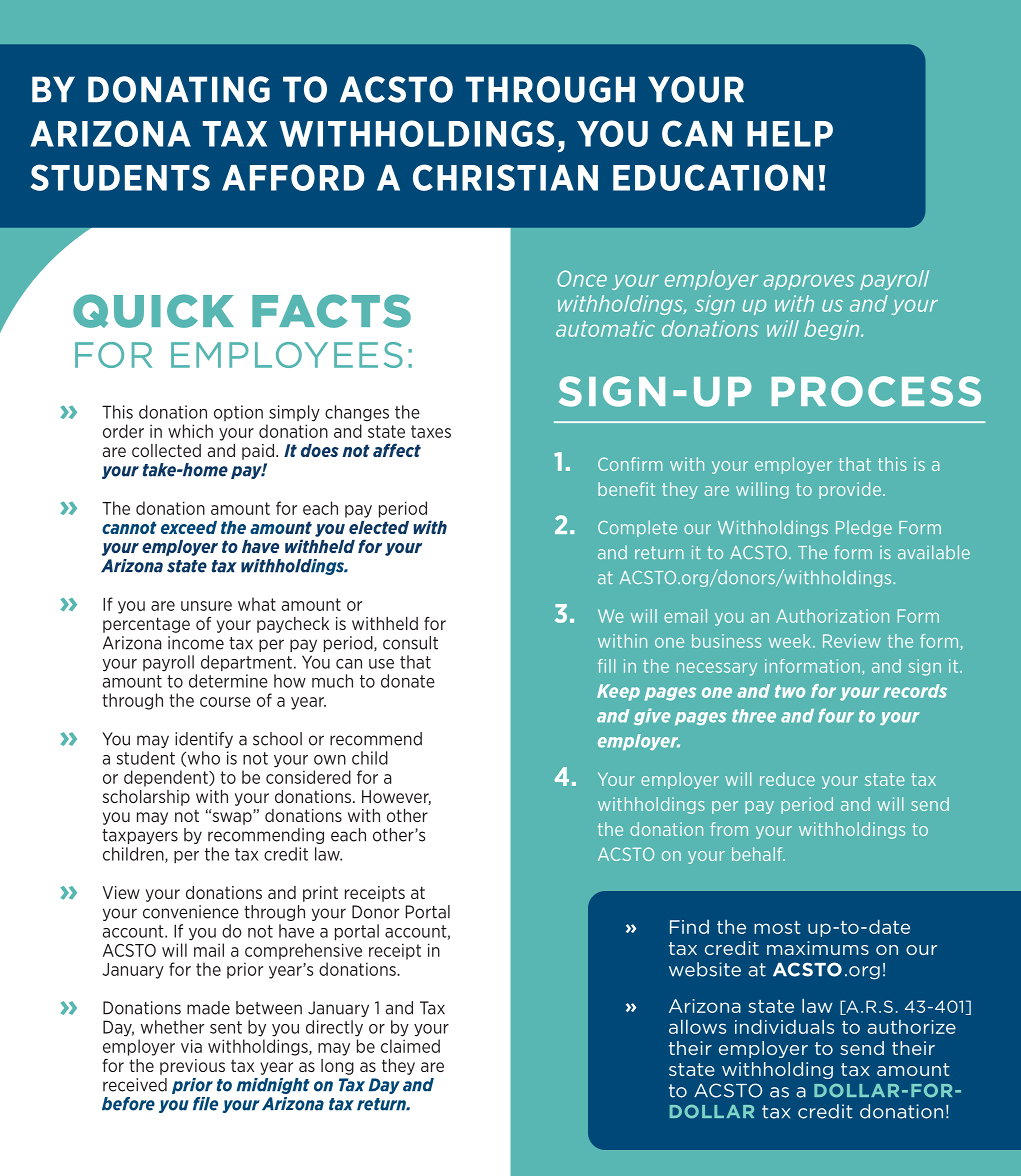  I want to click on HELP, so click(790, 134).
